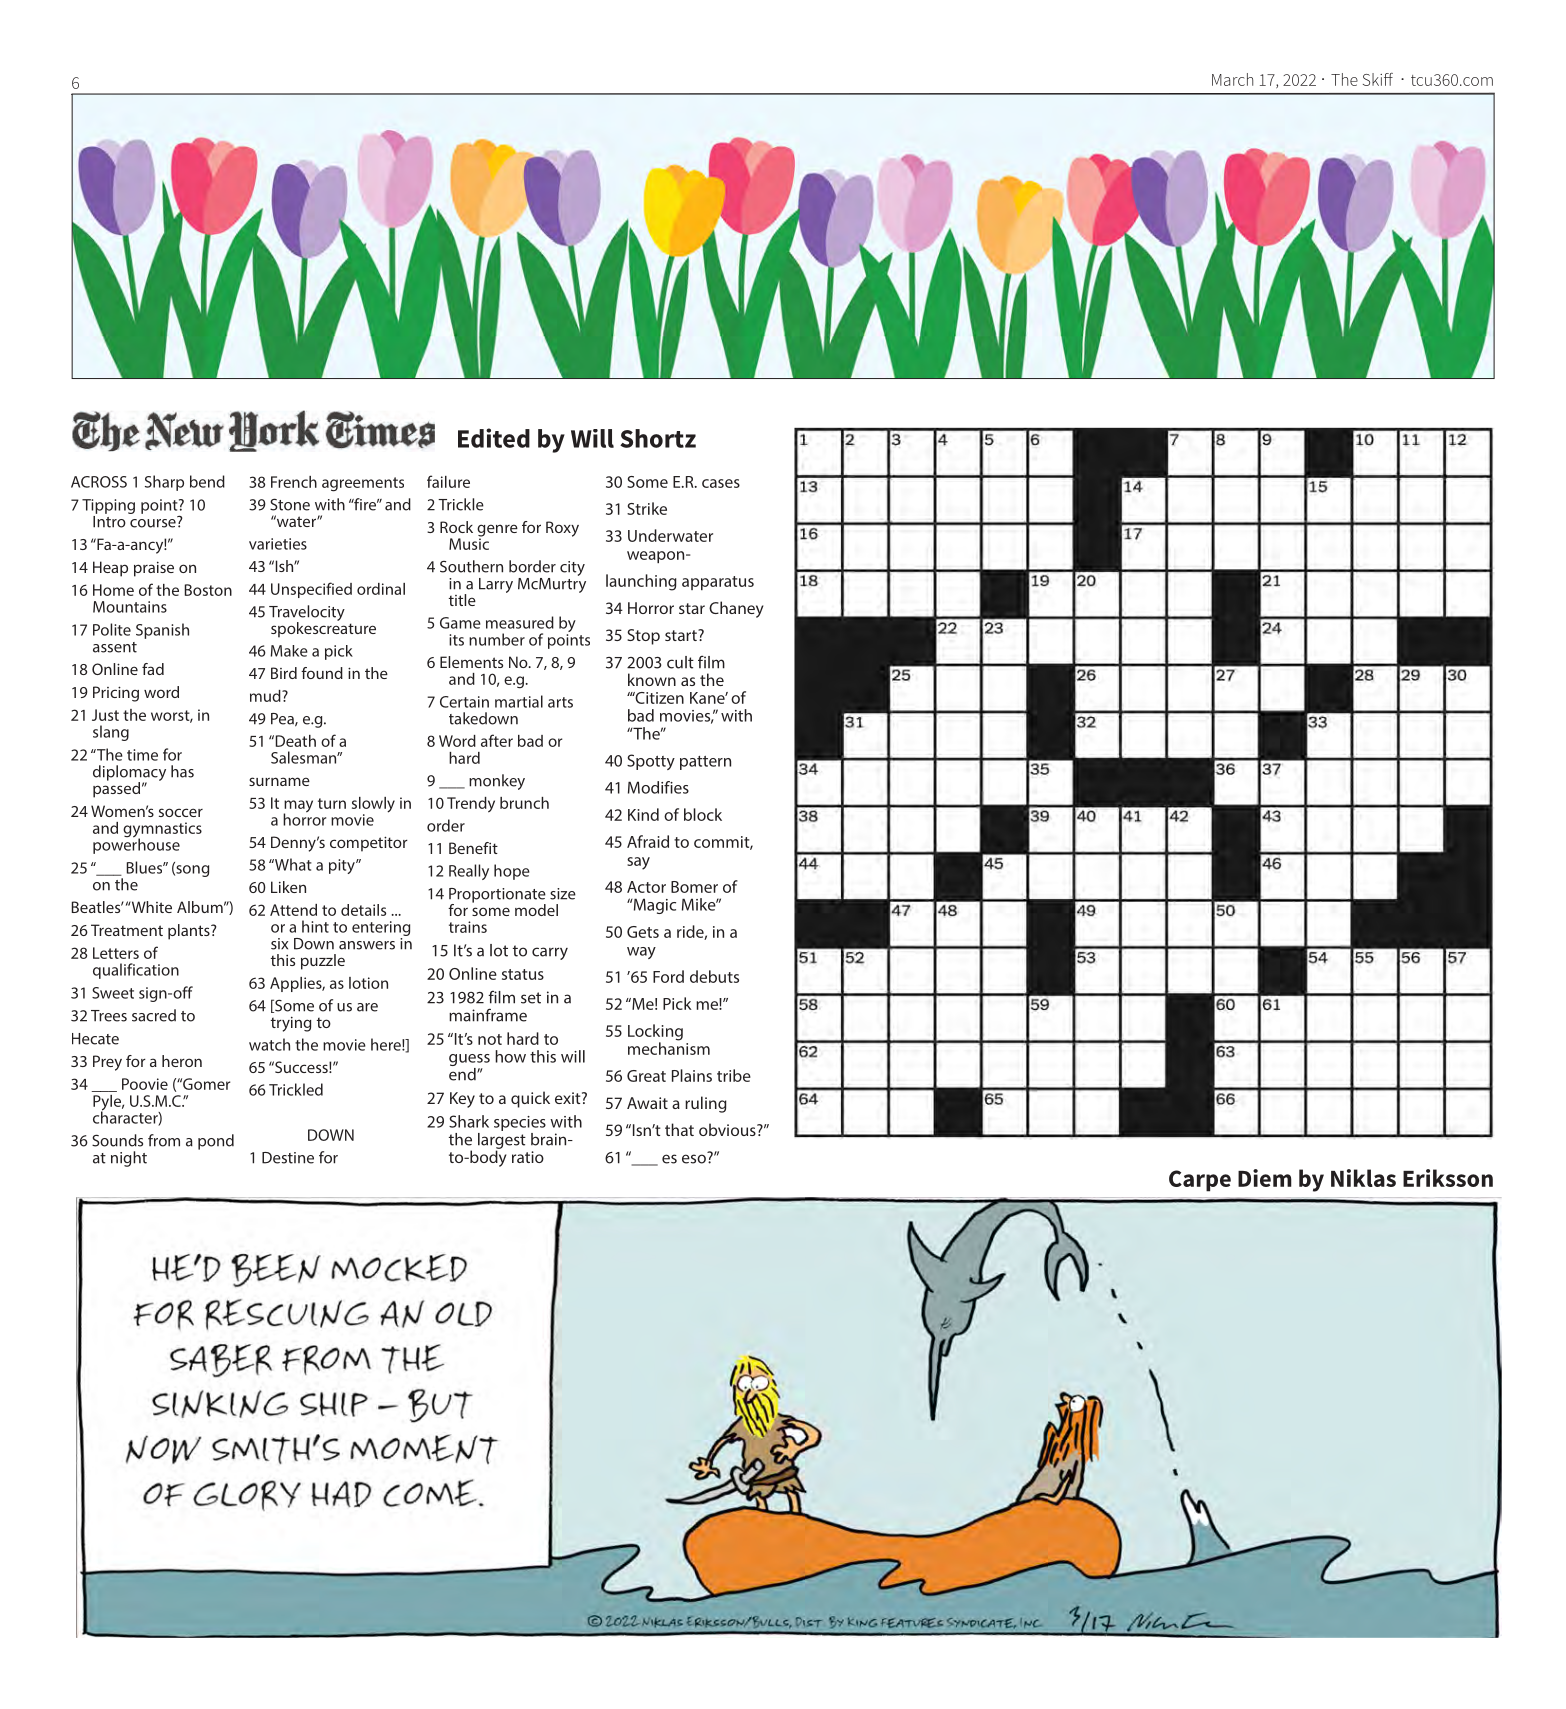 This screenshot has width=1566, height=1709. What do you see at coordinates (494, 438) in the screenshot?
I see `Edited` at bounding box center [494, 438].
